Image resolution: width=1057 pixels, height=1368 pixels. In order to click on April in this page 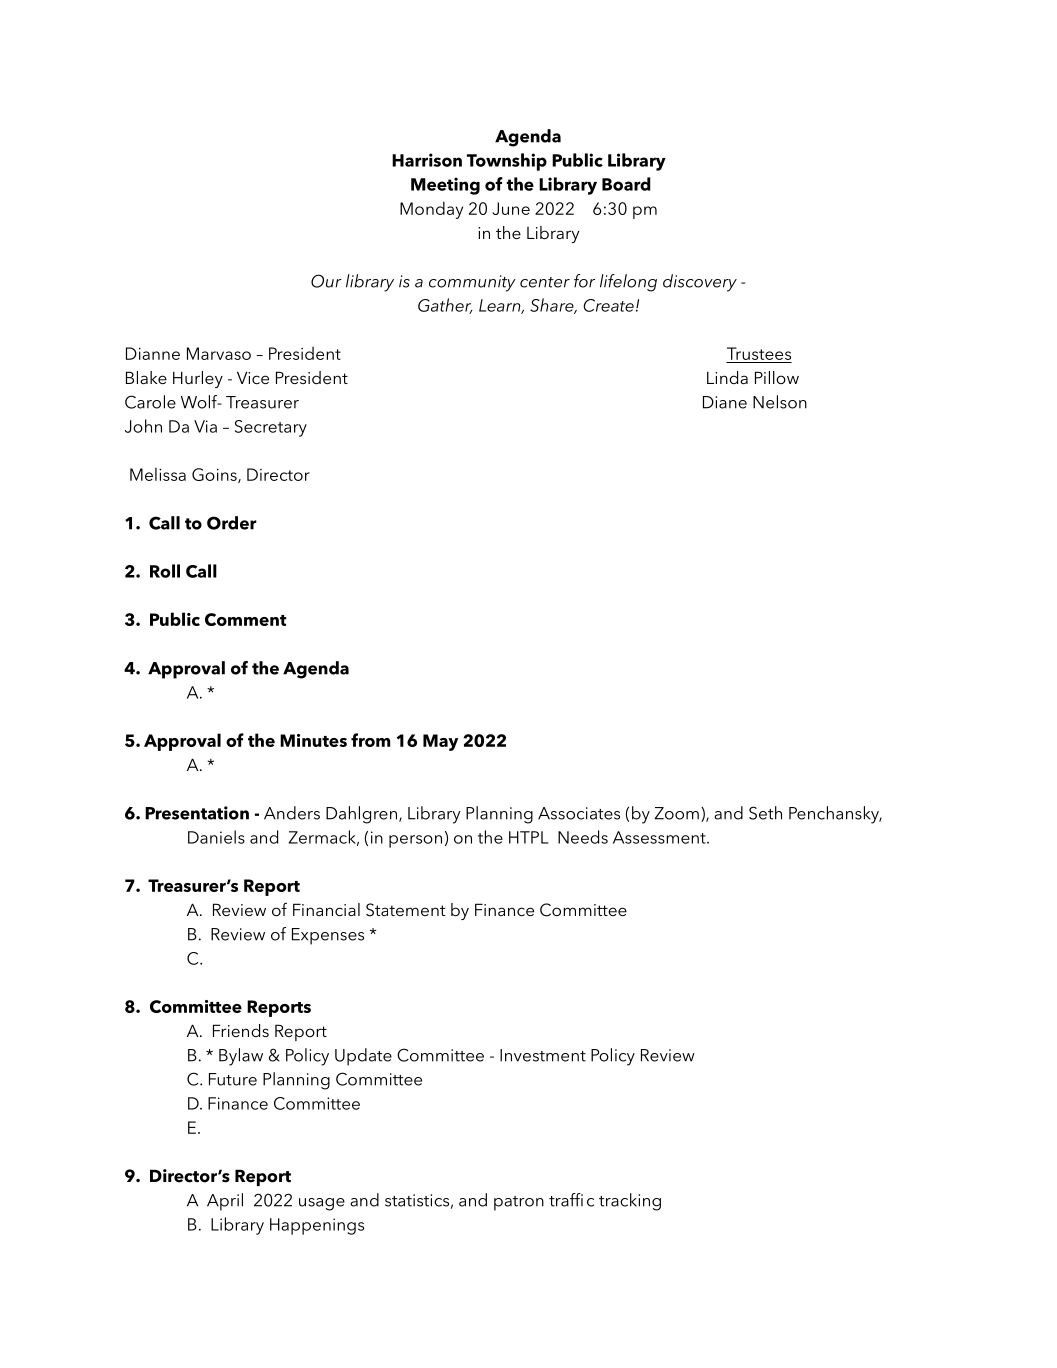, I will do `click(225, 1202)`.
